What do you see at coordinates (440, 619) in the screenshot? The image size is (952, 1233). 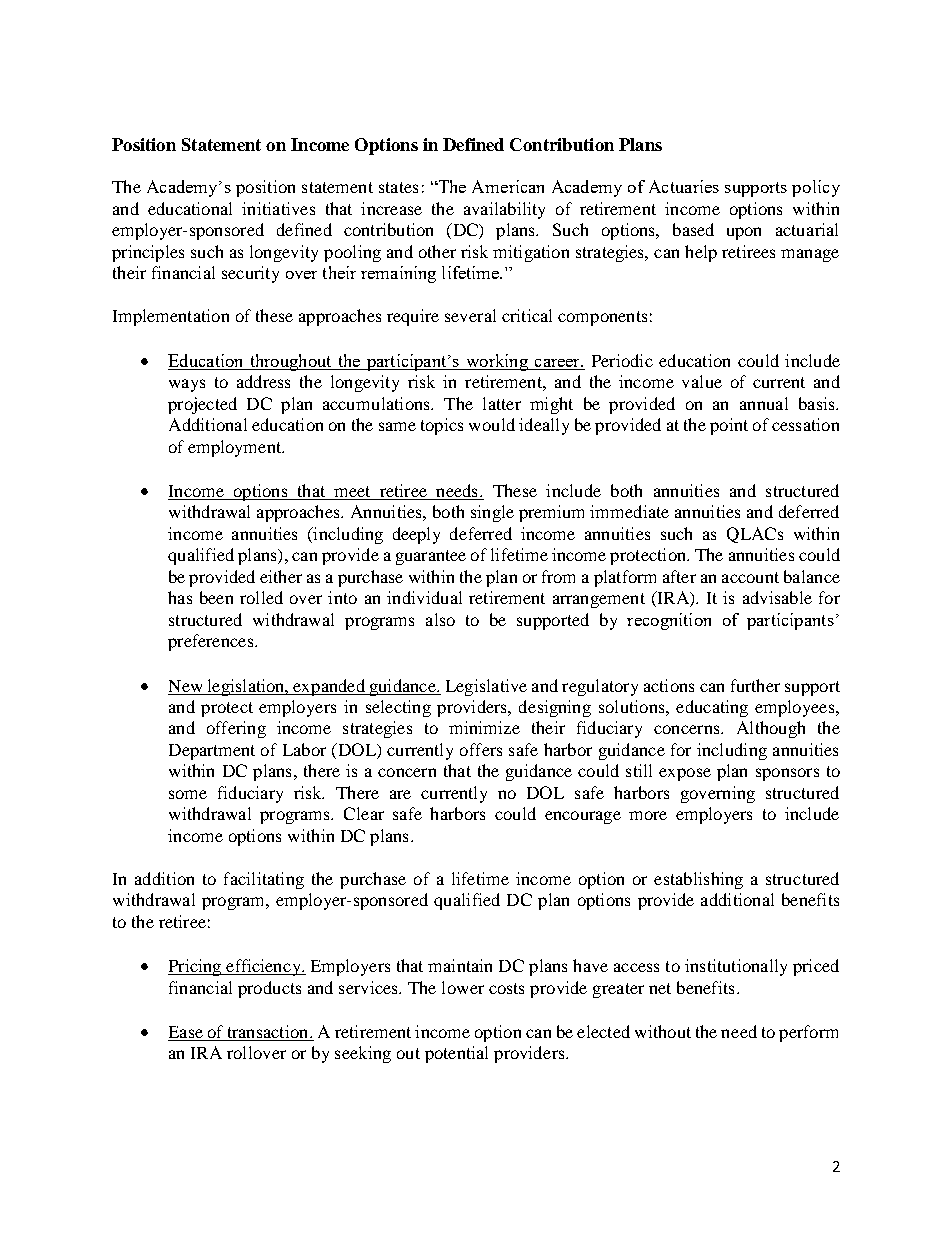 I see `also` at bounding box center [440, 619].
